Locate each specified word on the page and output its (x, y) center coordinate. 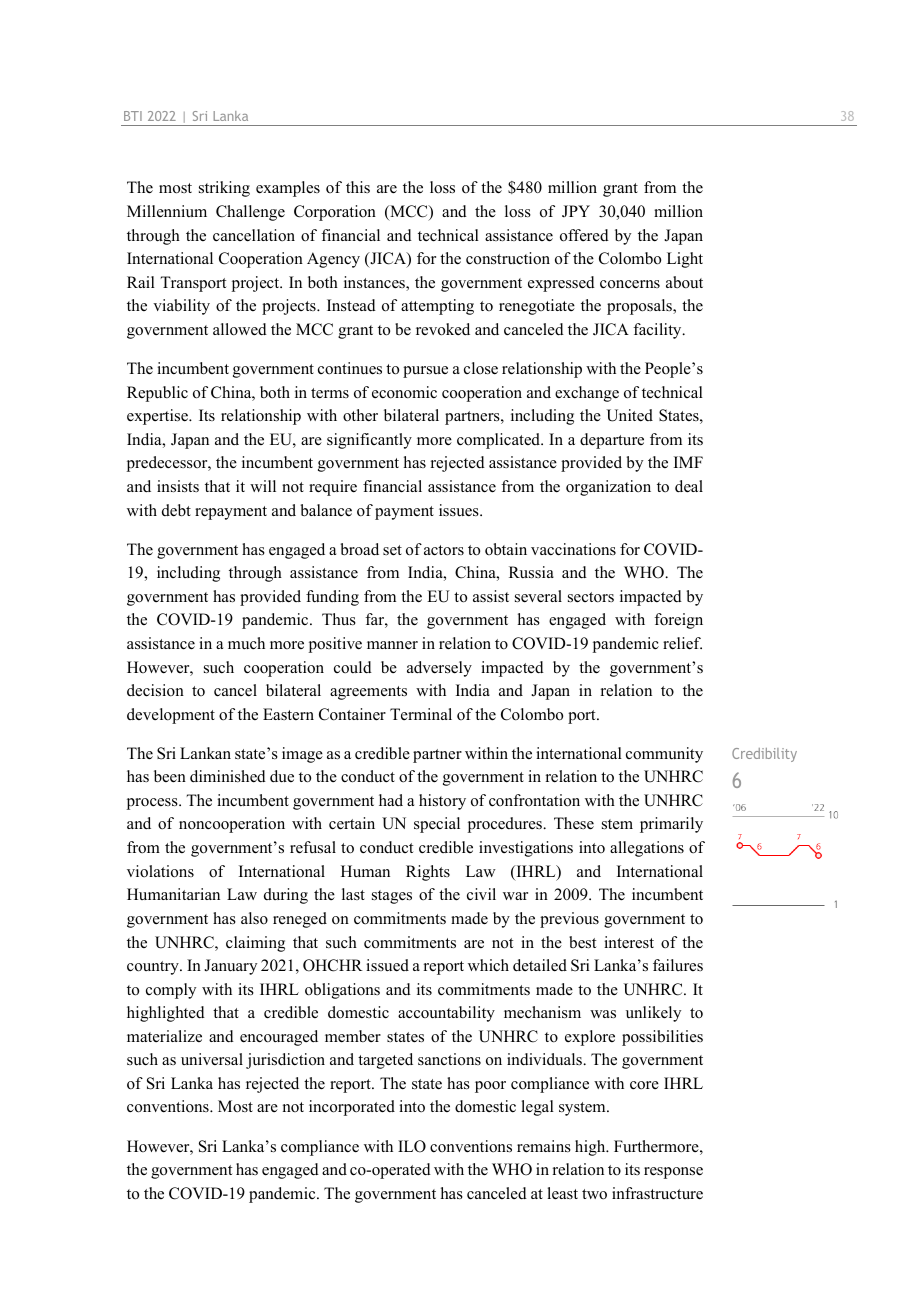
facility (658, 331)
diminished (228, 776)
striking (224, 189)
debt (176, 510)
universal (212, 1059)
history (442, 802)
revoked (443, 329)
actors (444, 550)
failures (678, 965)
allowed (240, 329)
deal (689, 486)
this (358, 187)
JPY (576, 211)
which (488, 965)
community (664, 755)
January (230, 967)
